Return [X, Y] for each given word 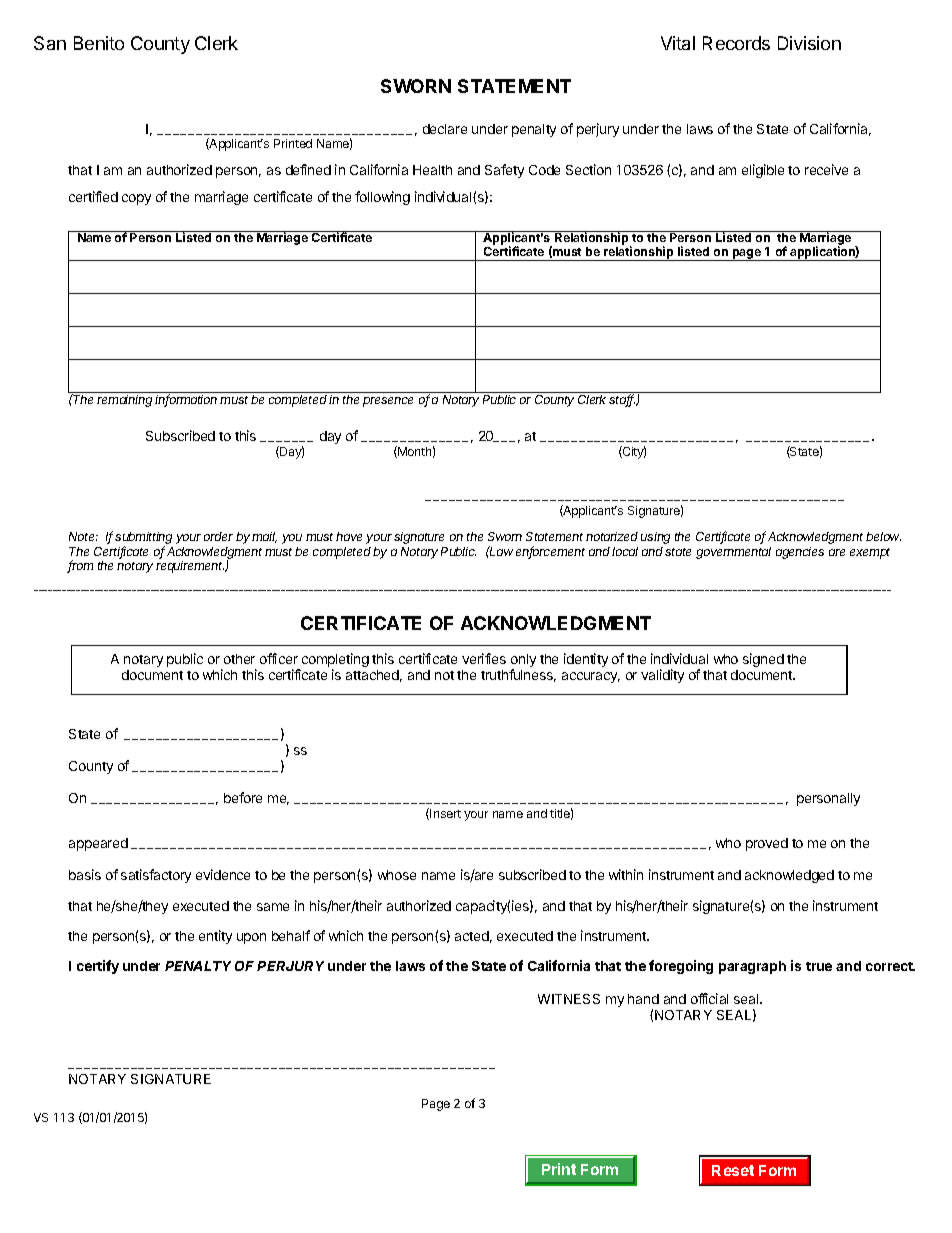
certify [98, 967]
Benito [99, 43]
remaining [124, 401]
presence [388, 402]
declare [445, 129]
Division [809, 43]
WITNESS [569, 999]
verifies [484, 658]
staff [623, 400]
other [239, 659]
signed [763, 660]
